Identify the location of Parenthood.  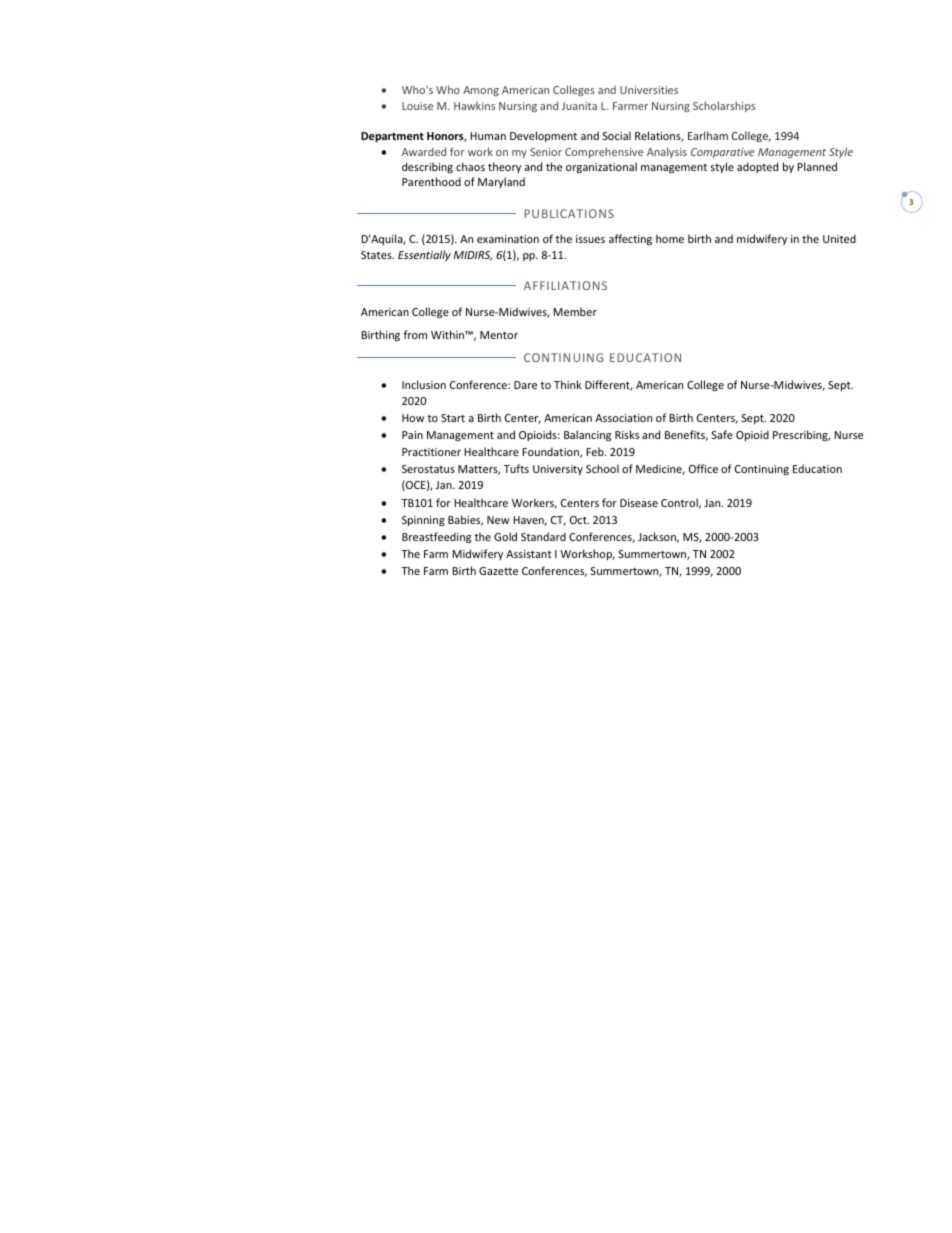
(431, 181).
